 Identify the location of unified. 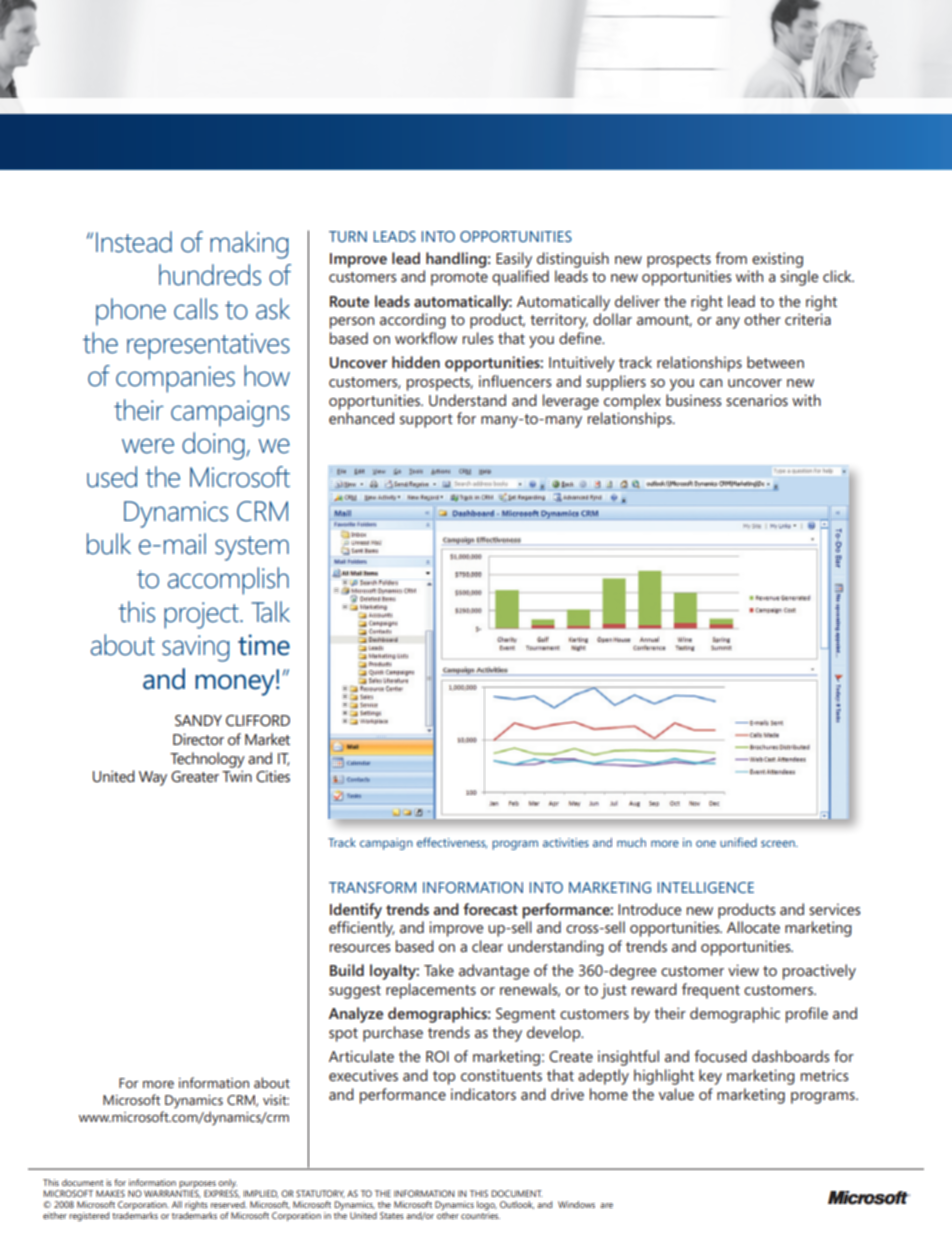
(738, 842).
